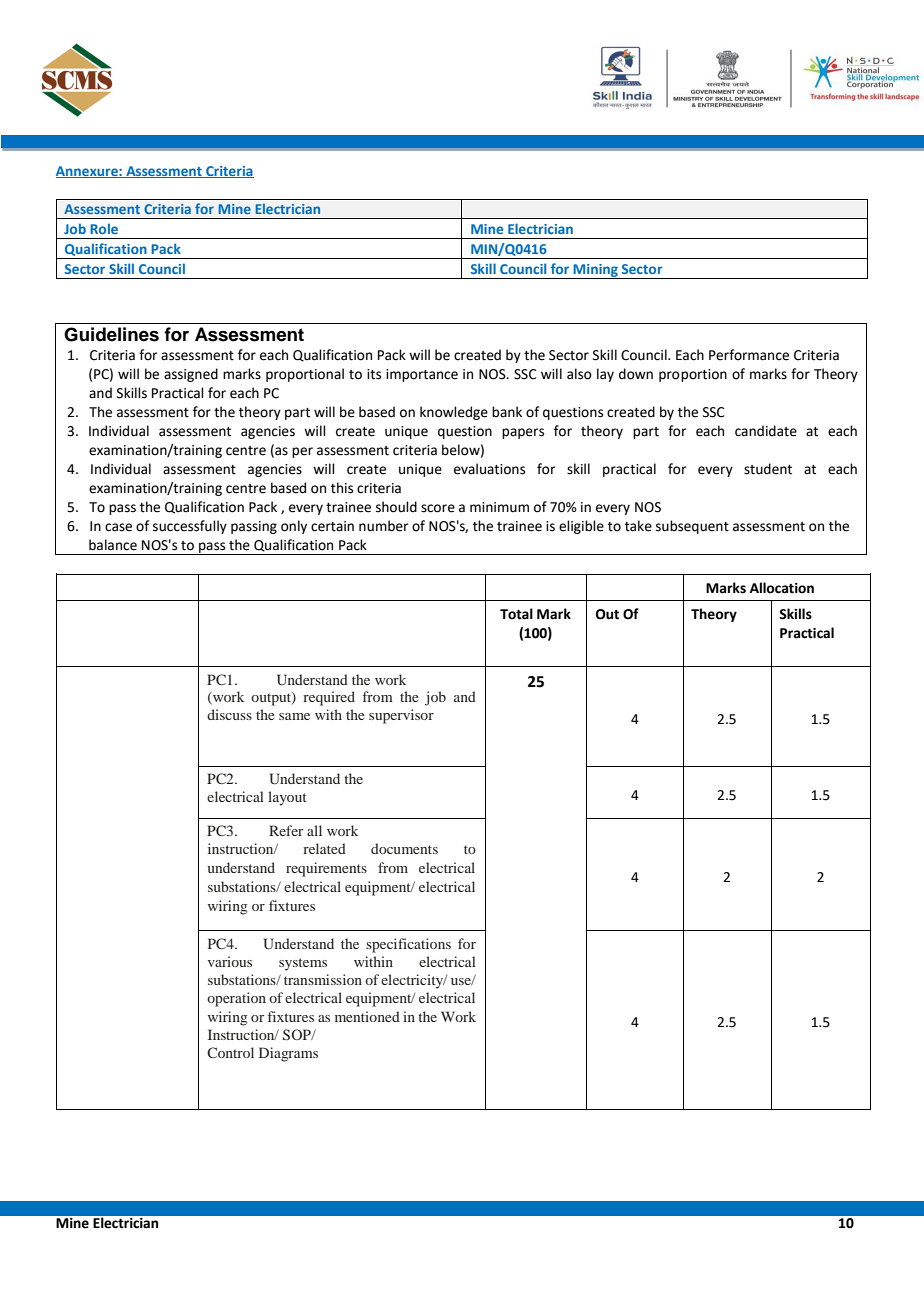 The height and width of the screenshot is (1308, 924). What do you see at coordinates (692, 527) in the screenshot?
I see `subsequent` at bounding box center [692, 527].
